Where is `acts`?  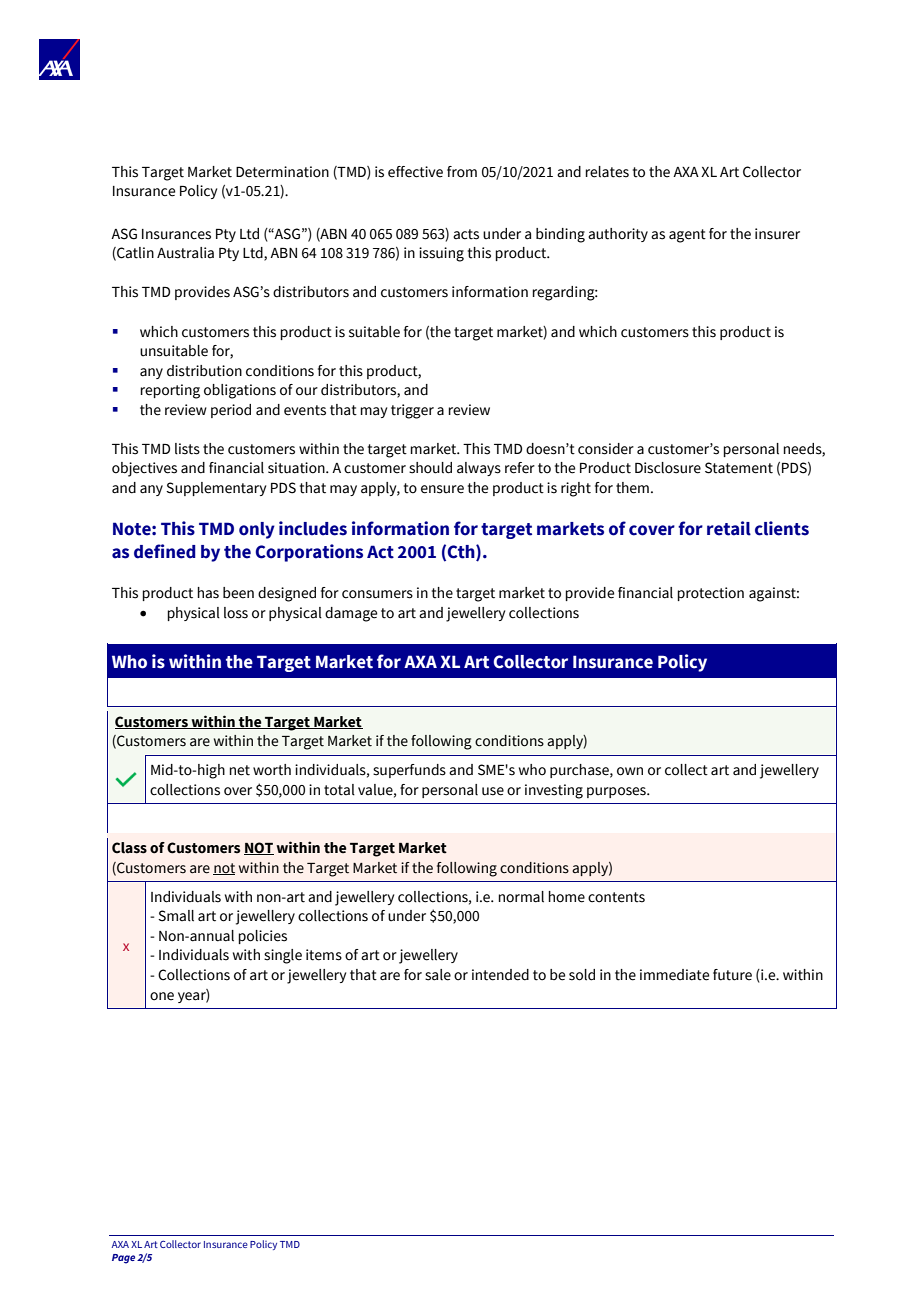 acts is located at coordinates (466, 234).
